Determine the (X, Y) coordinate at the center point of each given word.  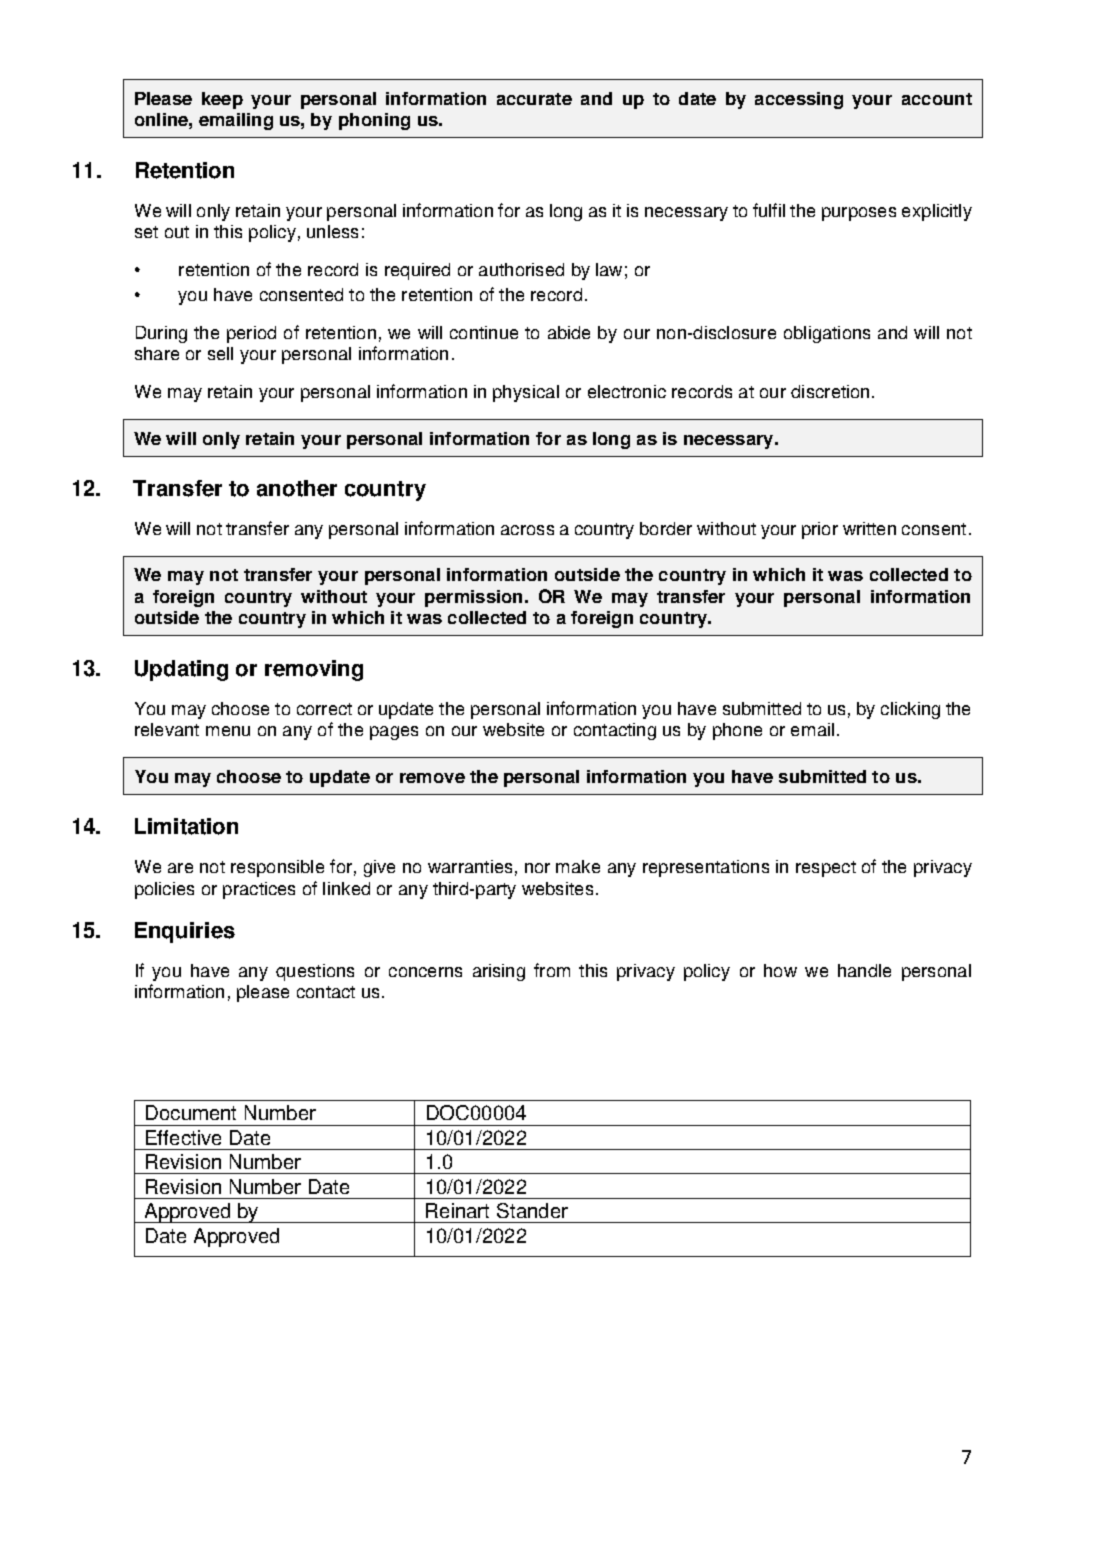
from (552, 970)
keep (222, 100)
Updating (181, 670)
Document (191, 1112)
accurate (534, 99)
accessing (799, 100)
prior (820, 530)
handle (864, 970)
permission (473, 598)
